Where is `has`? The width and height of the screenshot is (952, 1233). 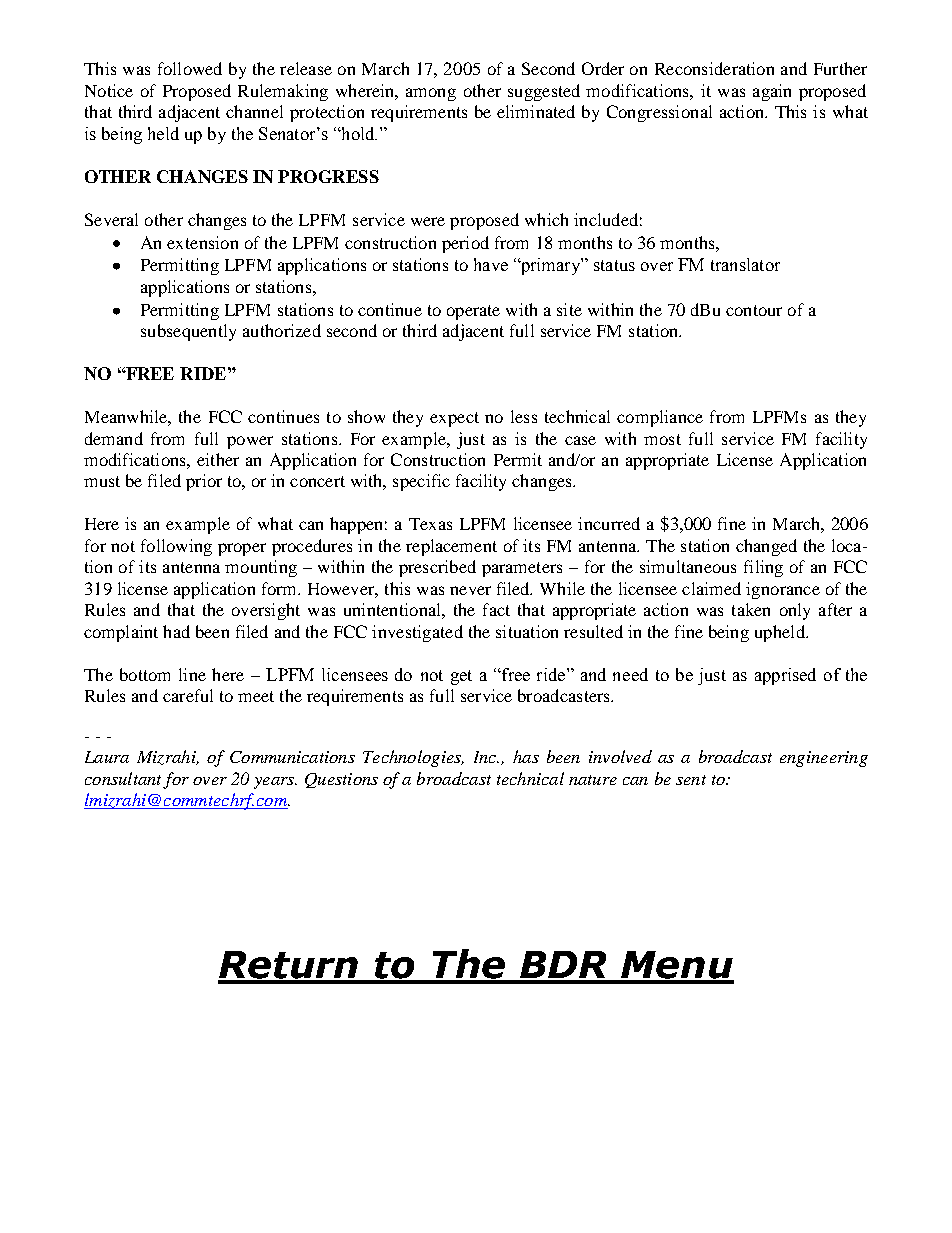 has is located at coordinates (526, 756).
